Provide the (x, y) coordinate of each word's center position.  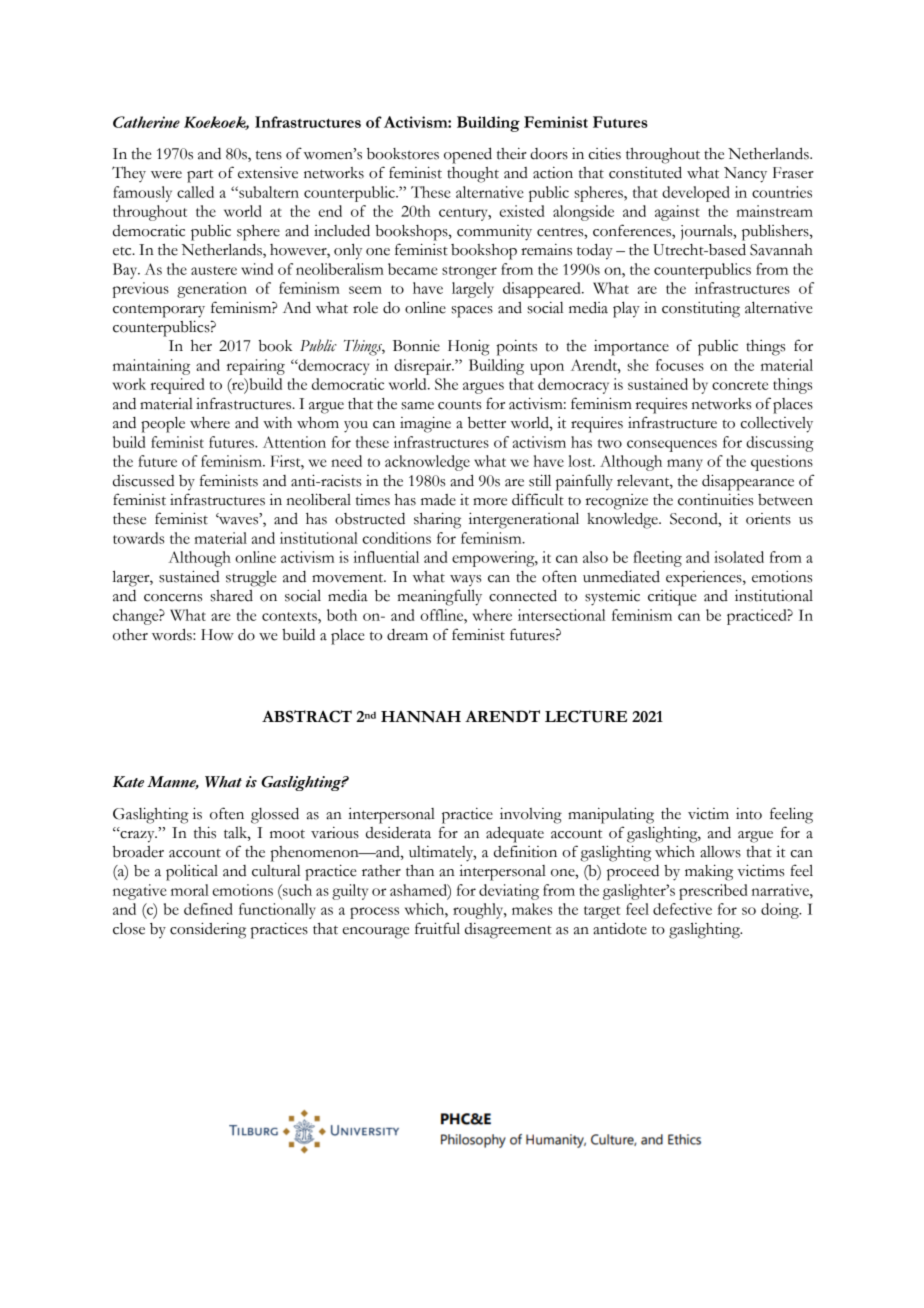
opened (468, 155)
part (200, 176)
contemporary (159, 311)
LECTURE (586, 716)
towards (138, 538)
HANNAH (421, 717)
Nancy (745, 175)
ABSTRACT (307, 716)
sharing (437, 520)
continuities (715, 499)
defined (208, 909)
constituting (701, 309)
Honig (469, 347)
